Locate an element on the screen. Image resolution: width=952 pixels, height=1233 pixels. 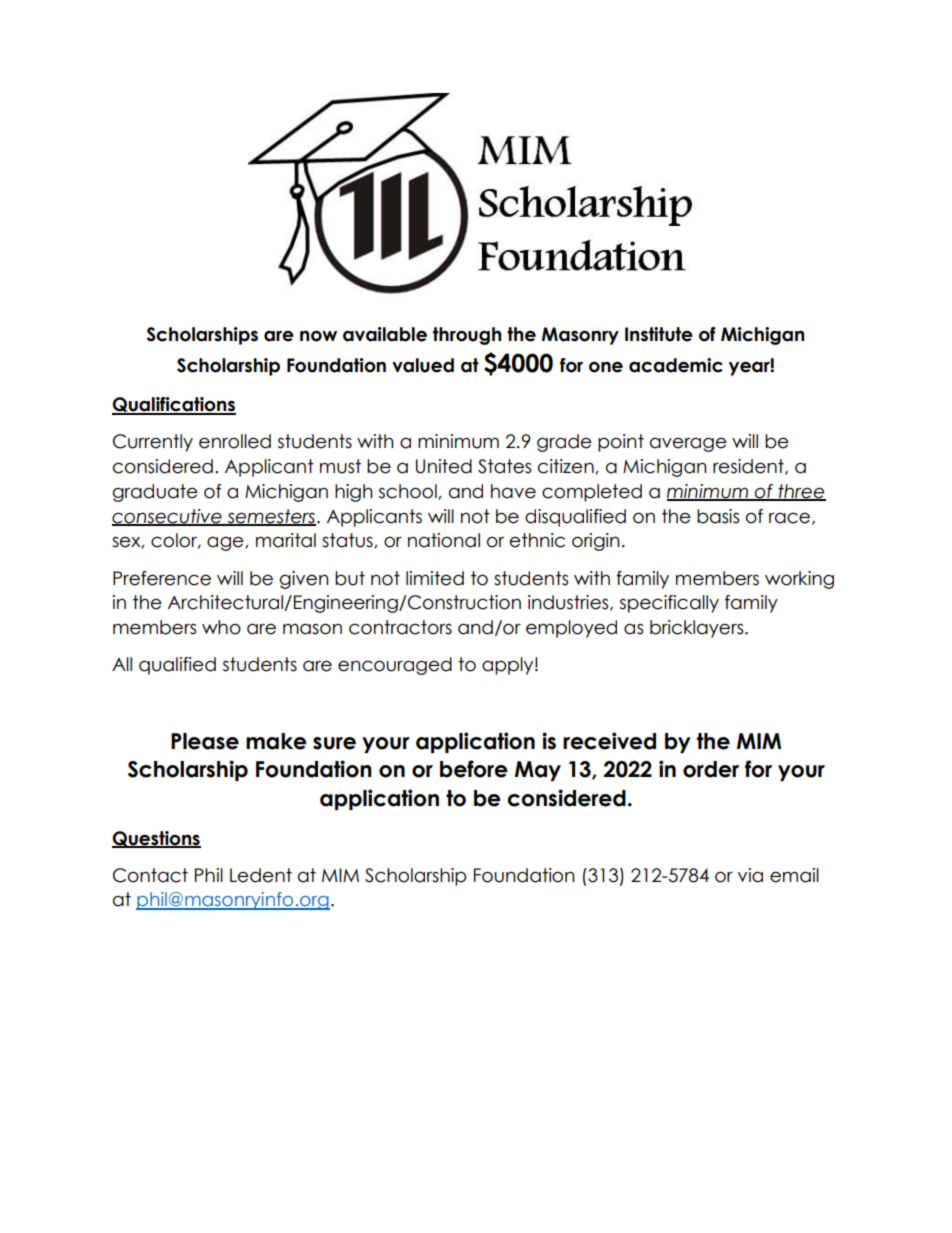
Please is located at coordinates (205, 741).
